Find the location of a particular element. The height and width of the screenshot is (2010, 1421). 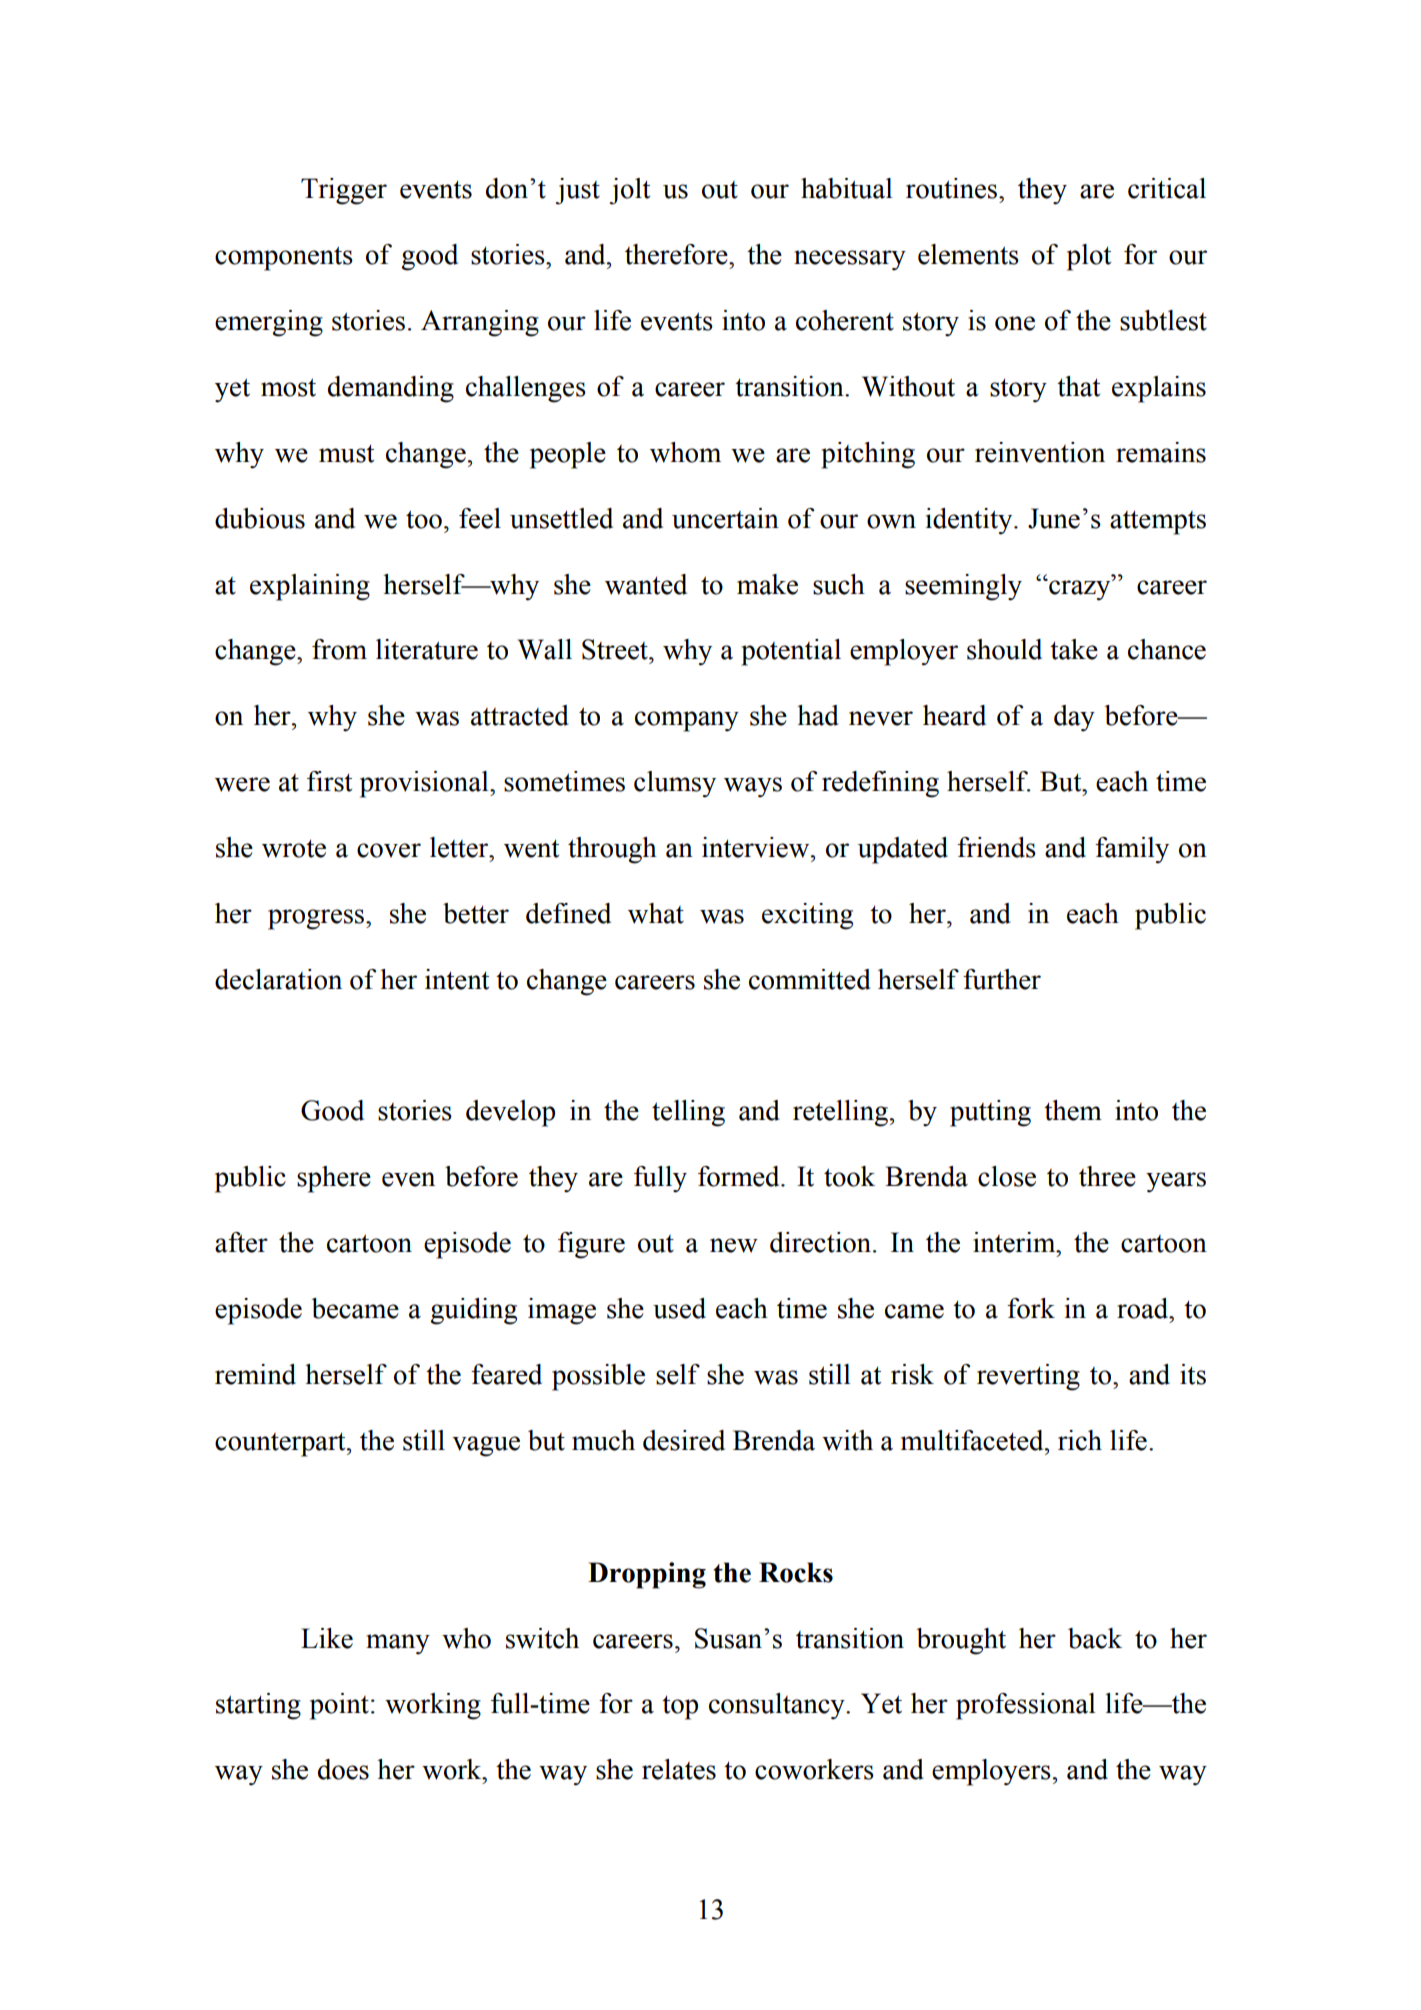

company is located at coordinates (687, 721).
